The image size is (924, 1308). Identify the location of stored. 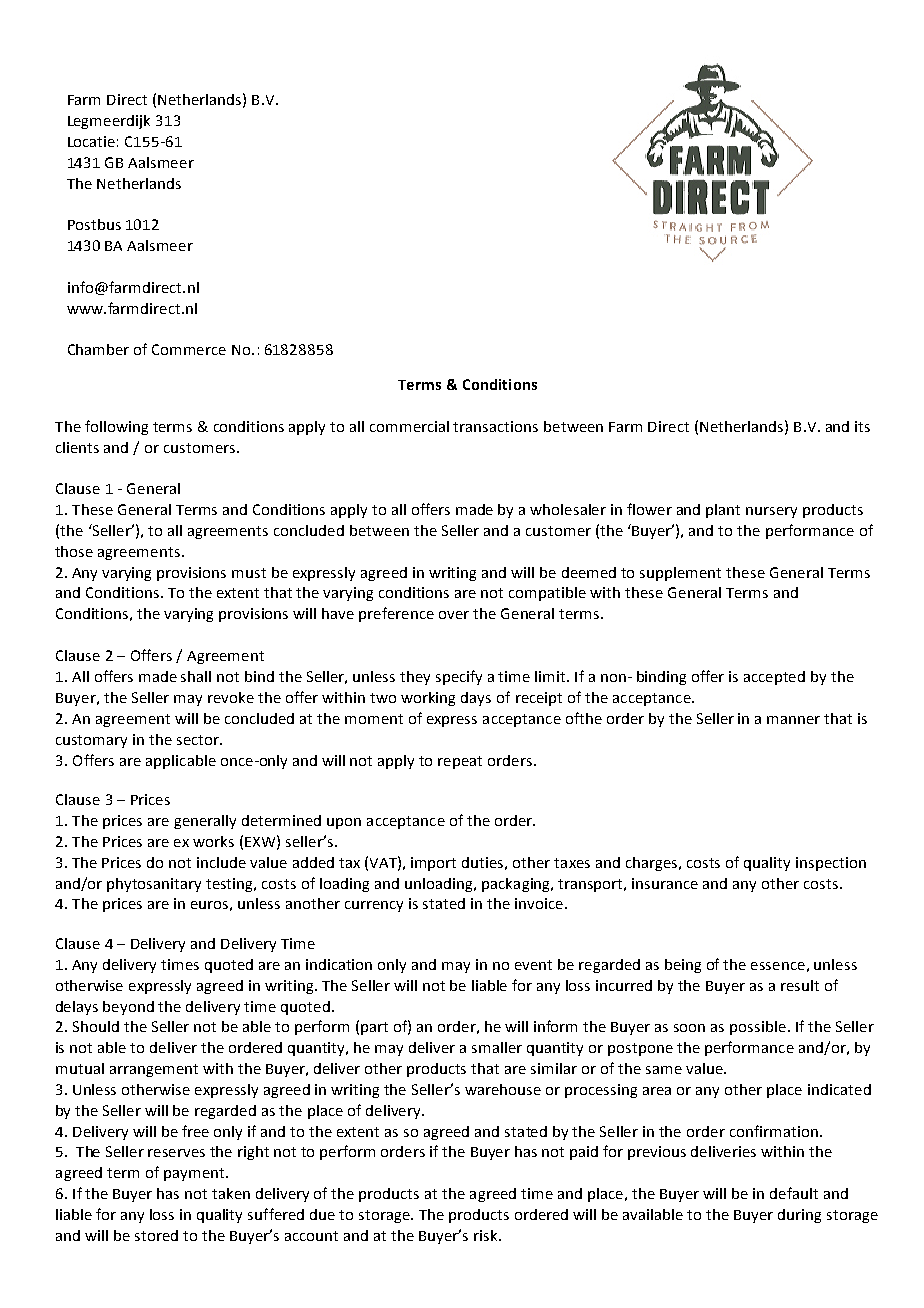
(156, 1235).
